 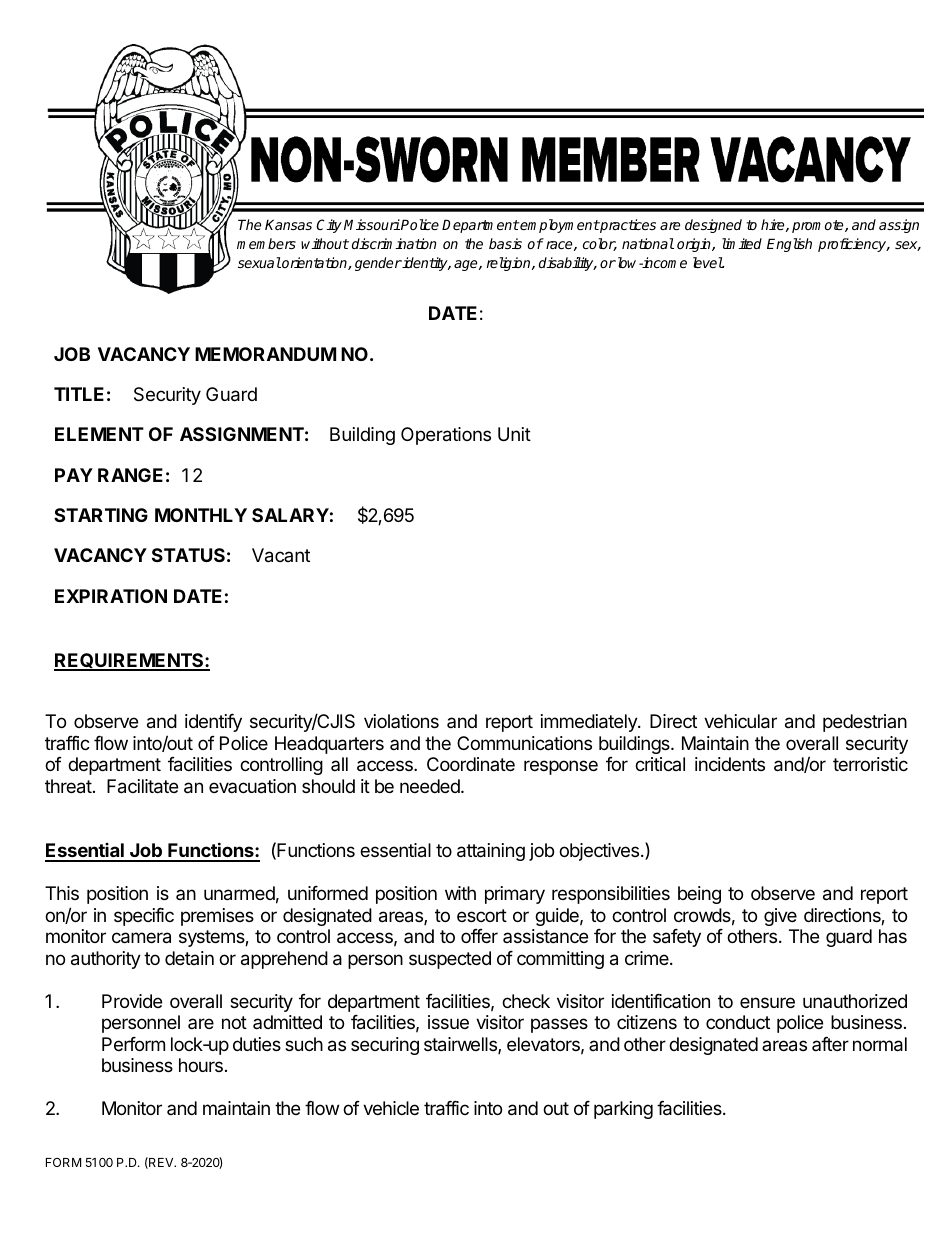 What do you see at coordinates (461, 1045) in the page?
I see `stairwells` at bounding box center [461, 1045].
